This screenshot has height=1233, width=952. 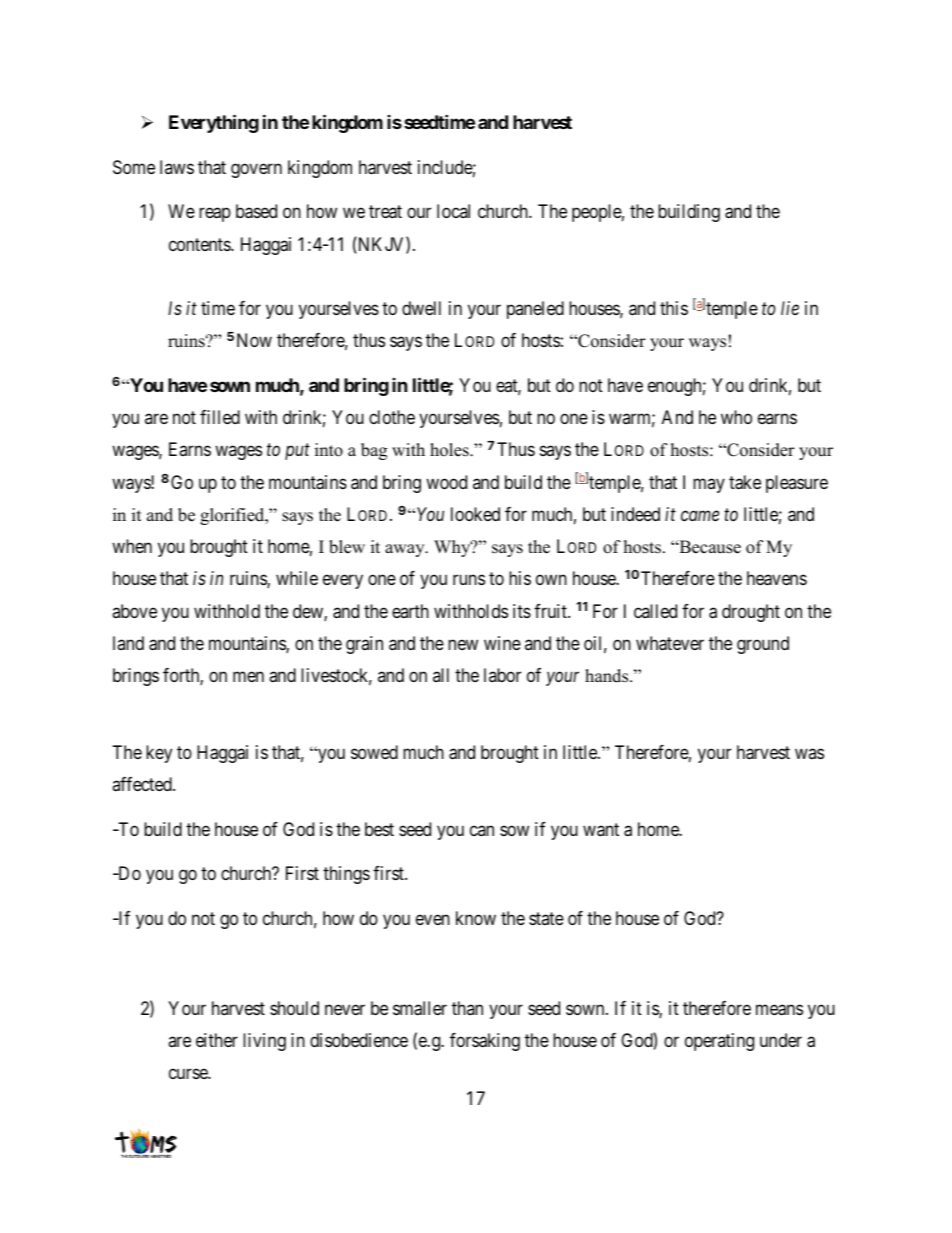 I want to click on was, so click(x=809, y=753).
